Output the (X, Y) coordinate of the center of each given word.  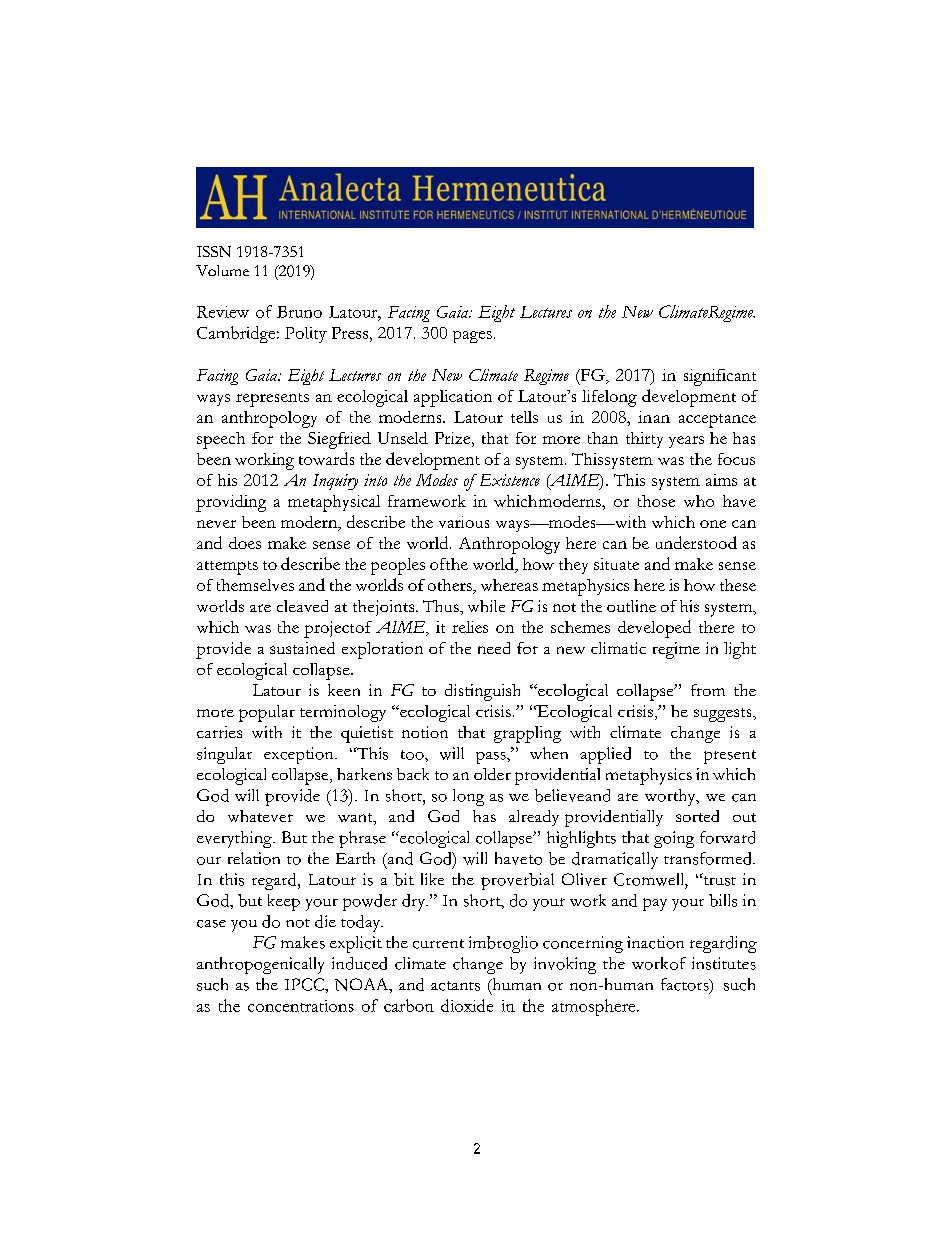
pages (472, 337)
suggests (724, 715)
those (656, 501)
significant (720, 377)
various (464, 522)
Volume (222, 270)
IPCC (305, 984)
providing (231, 503)
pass (492, 758)
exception (300, 755)
